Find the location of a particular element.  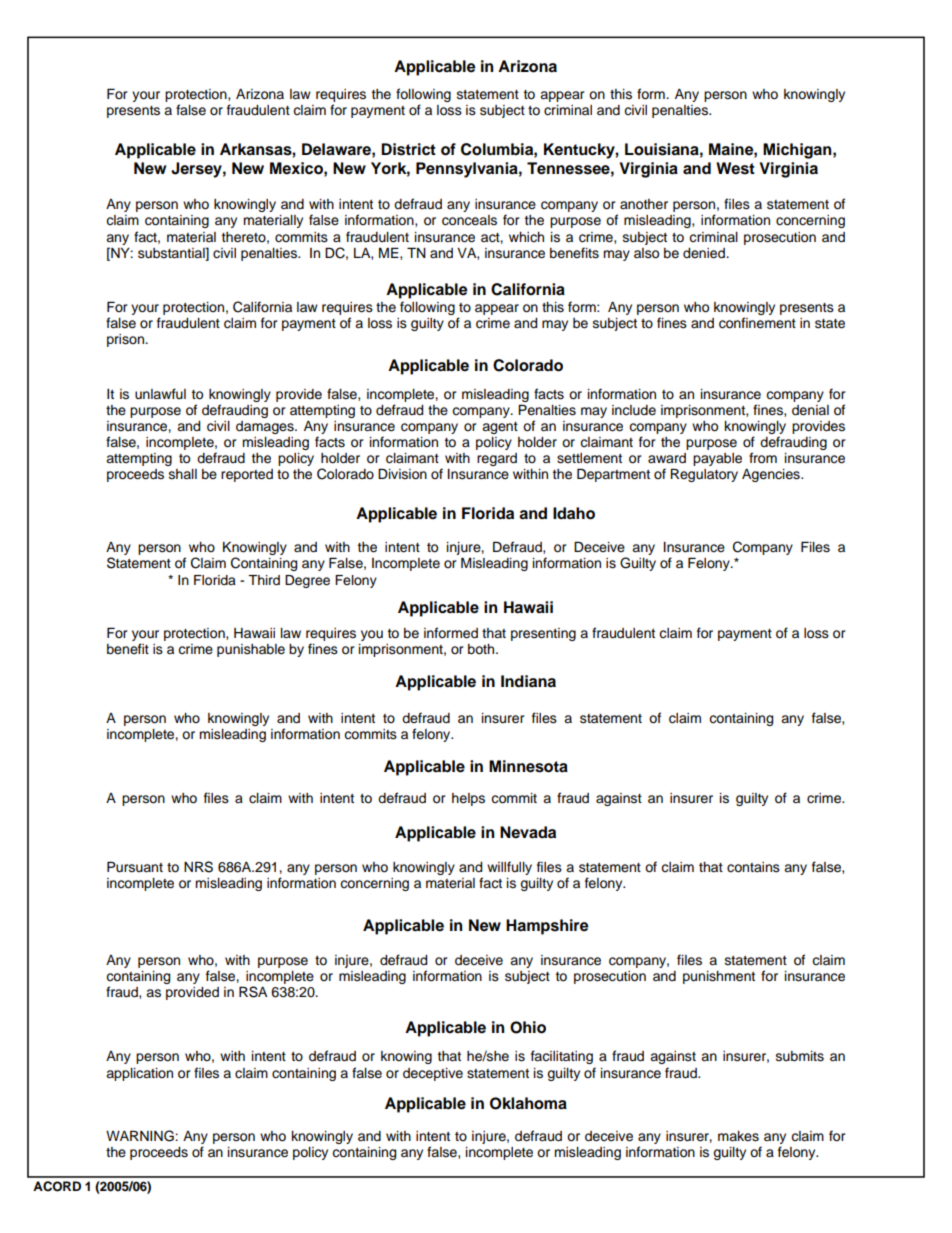

conceals is located at coordinates (469, 220).
